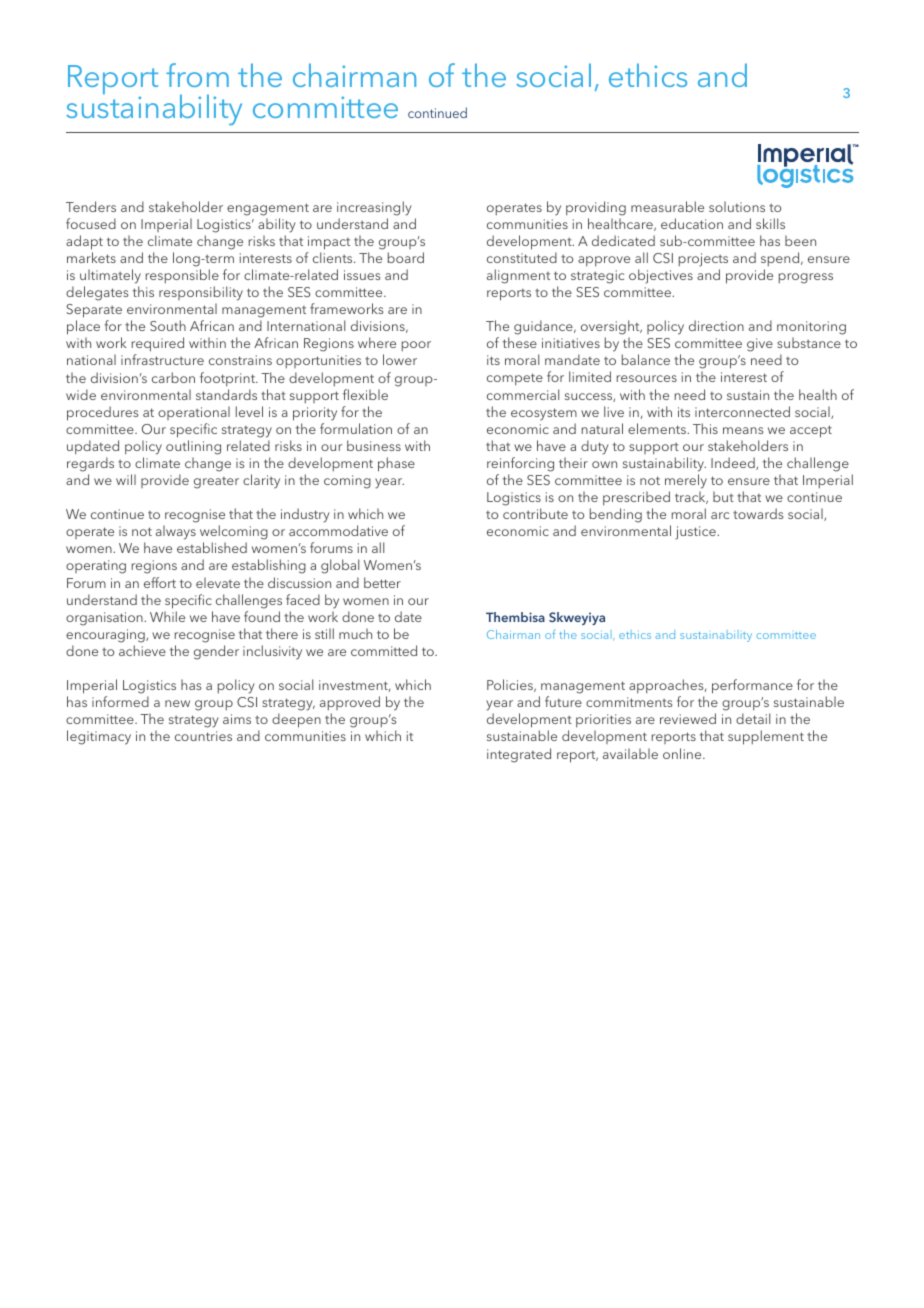  Describe the element at coordinates (168, 325) in the page. I see `South` at that location.
